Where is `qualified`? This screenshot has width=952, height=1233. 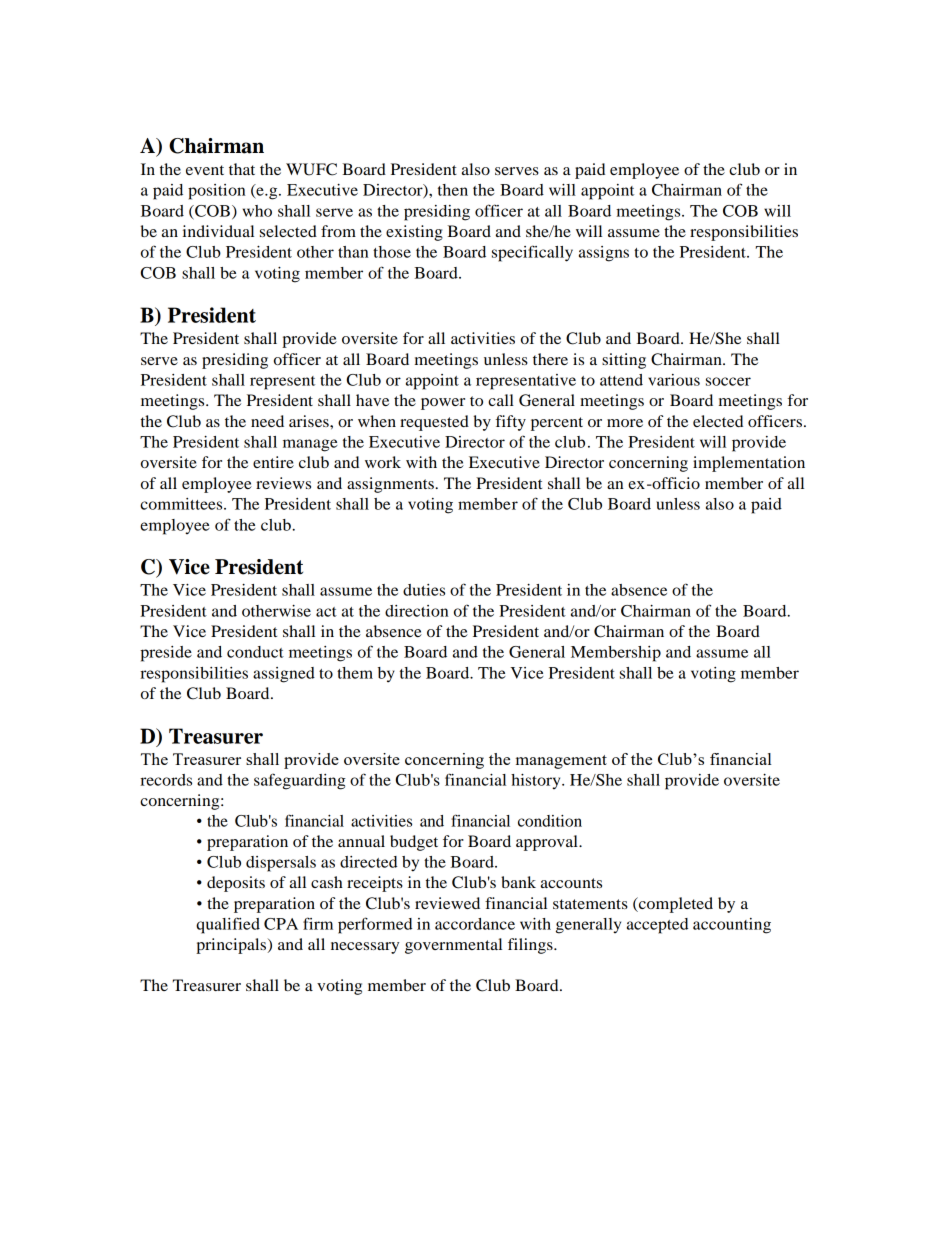
qualified is located at coordinates (228, 925).
